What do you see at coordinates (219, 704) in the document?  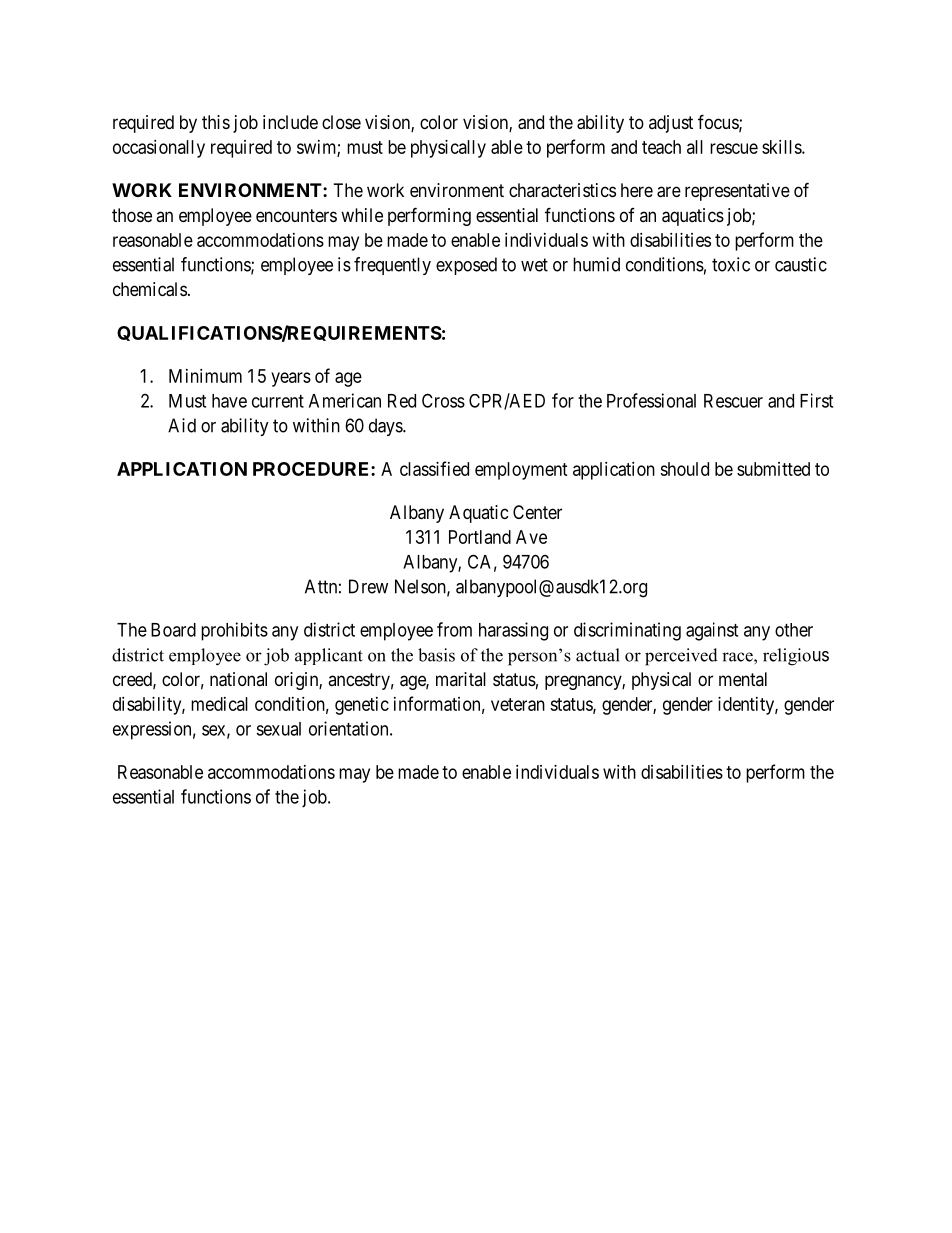 I see `medical` at bounding box center [219, 704].
